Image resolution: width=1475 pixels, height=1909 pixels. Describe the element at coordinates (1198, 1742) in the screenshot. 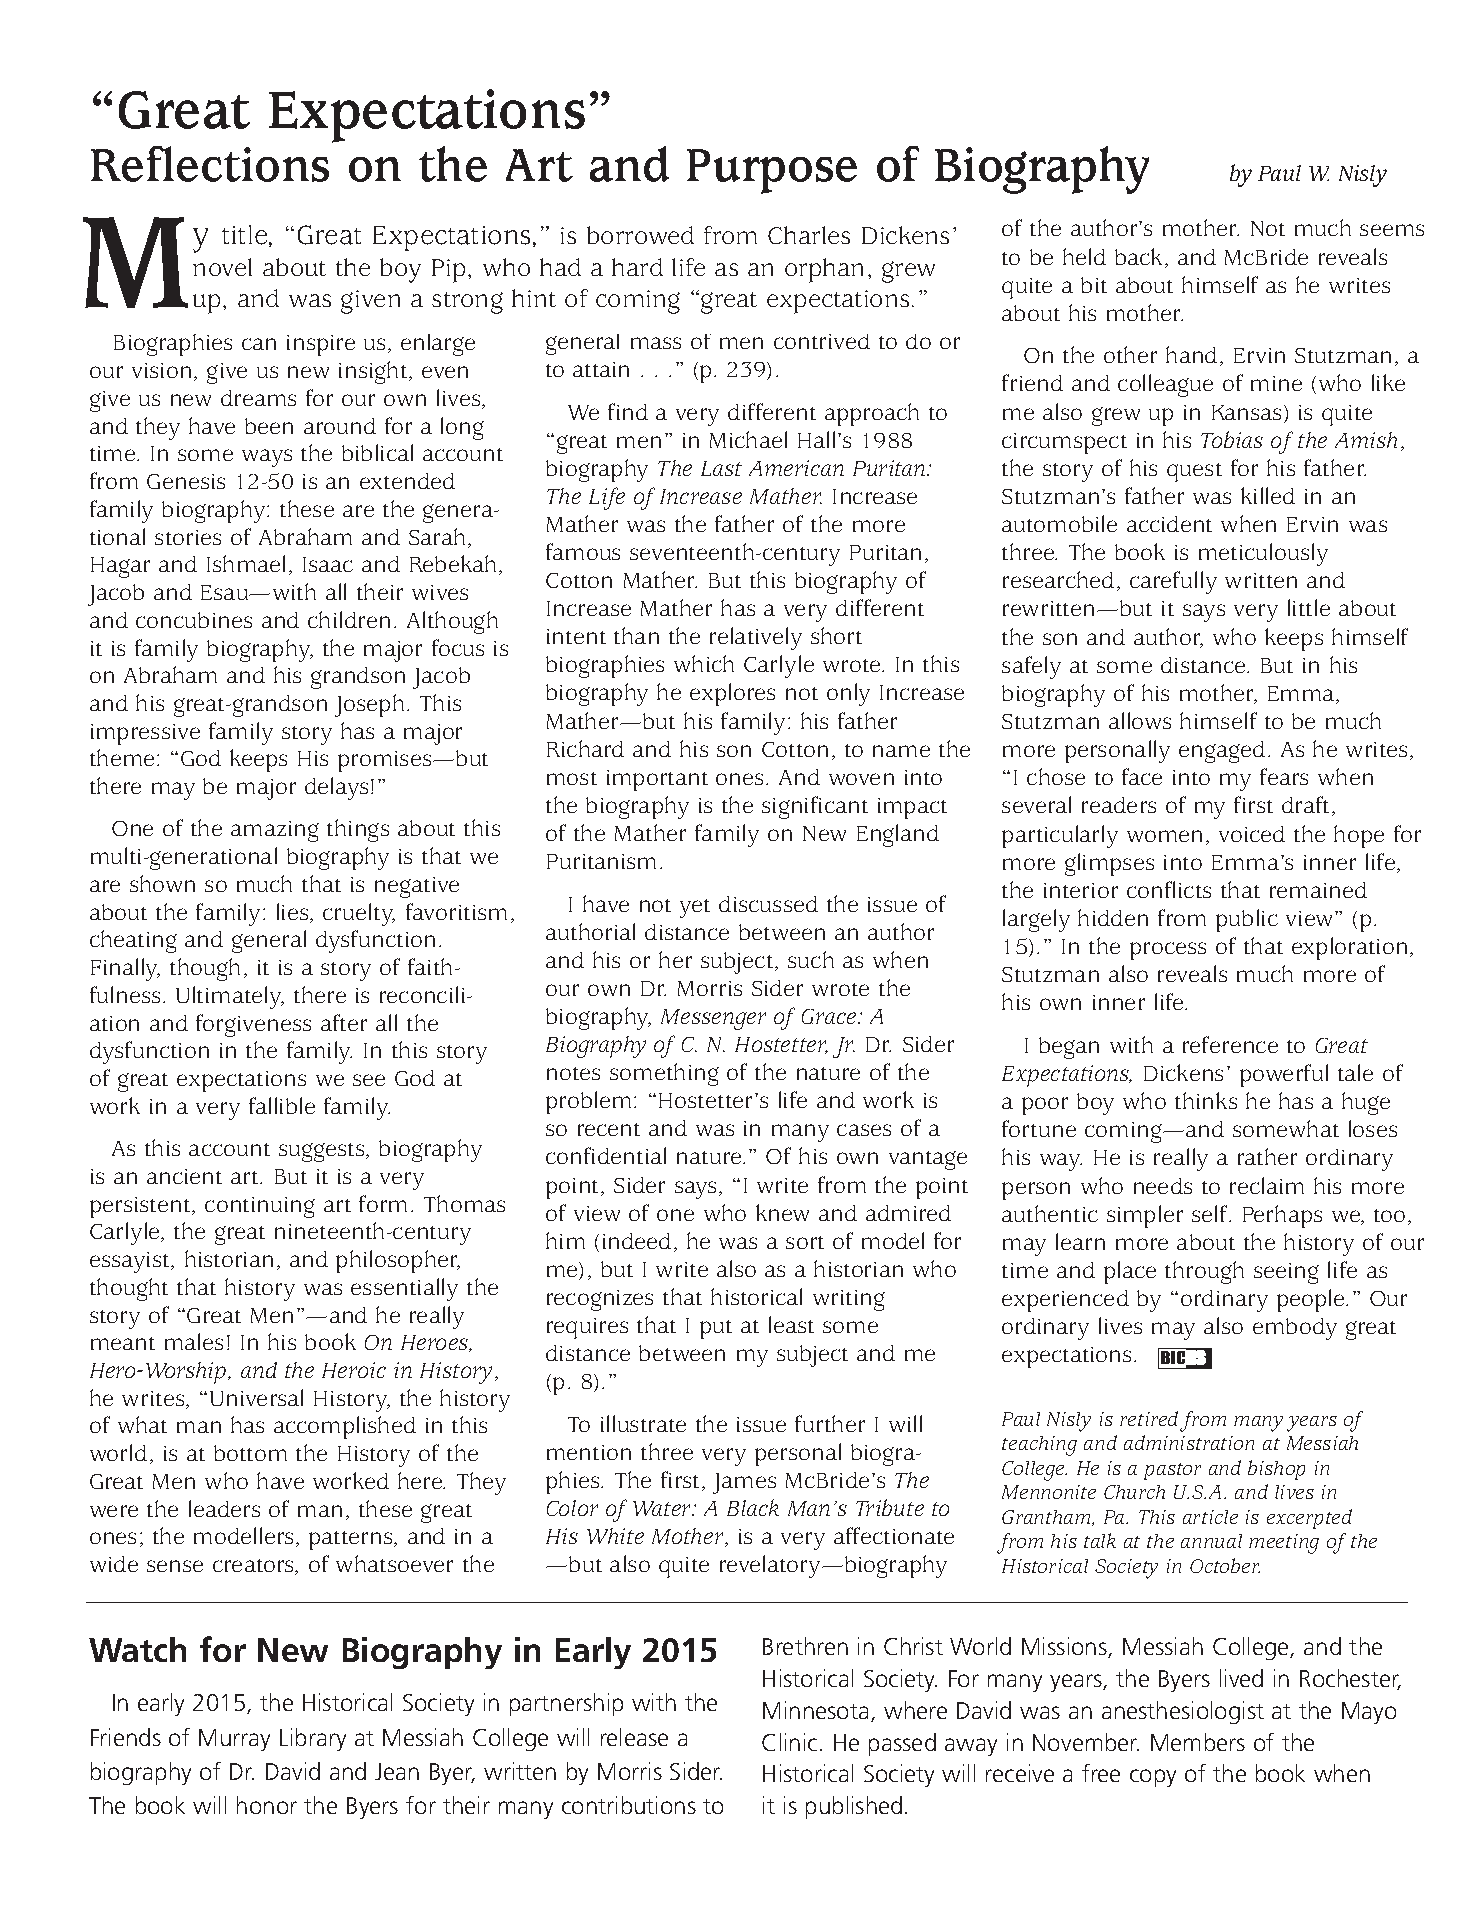

I see `Members` at that location.
